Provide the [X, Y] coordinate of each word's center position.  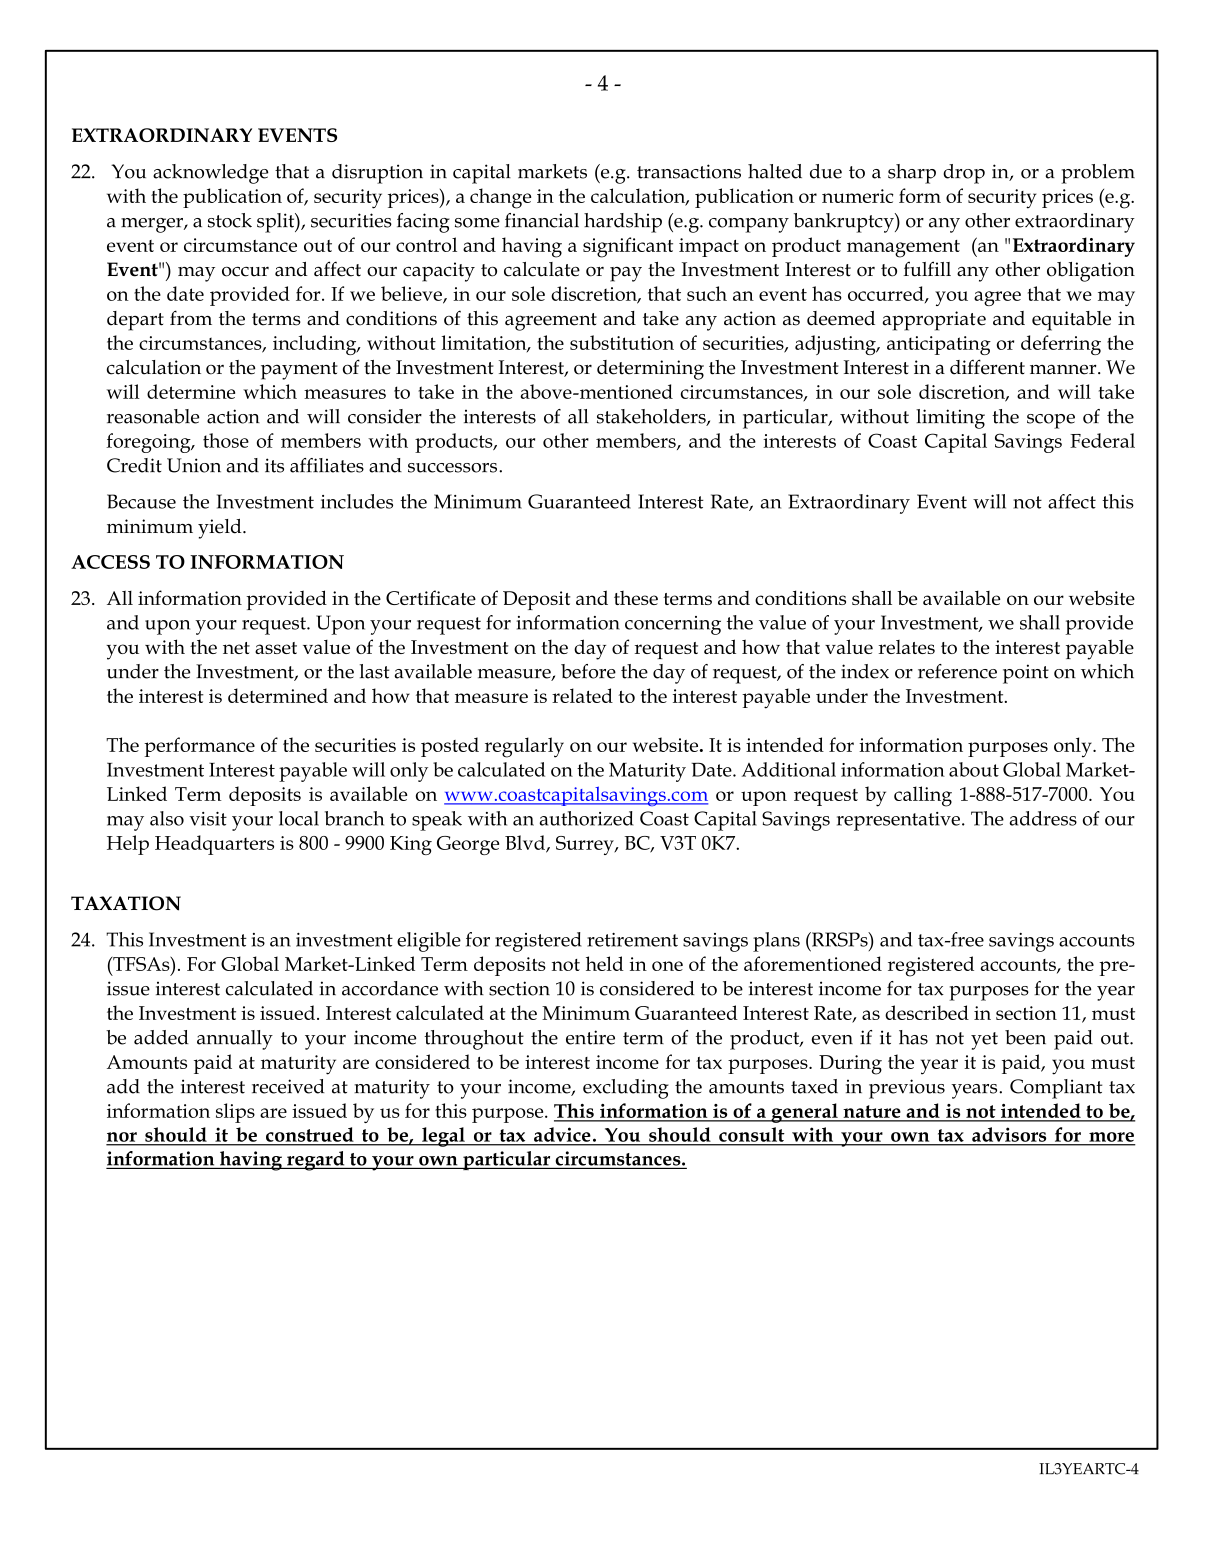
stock [230, 220]
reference [957, 671]
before [588, 671]
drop [964, 174]
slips [235, 1113]
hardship [623, 223]
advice [562, 1134]
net [236, 648]
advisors [1009, 1134]
